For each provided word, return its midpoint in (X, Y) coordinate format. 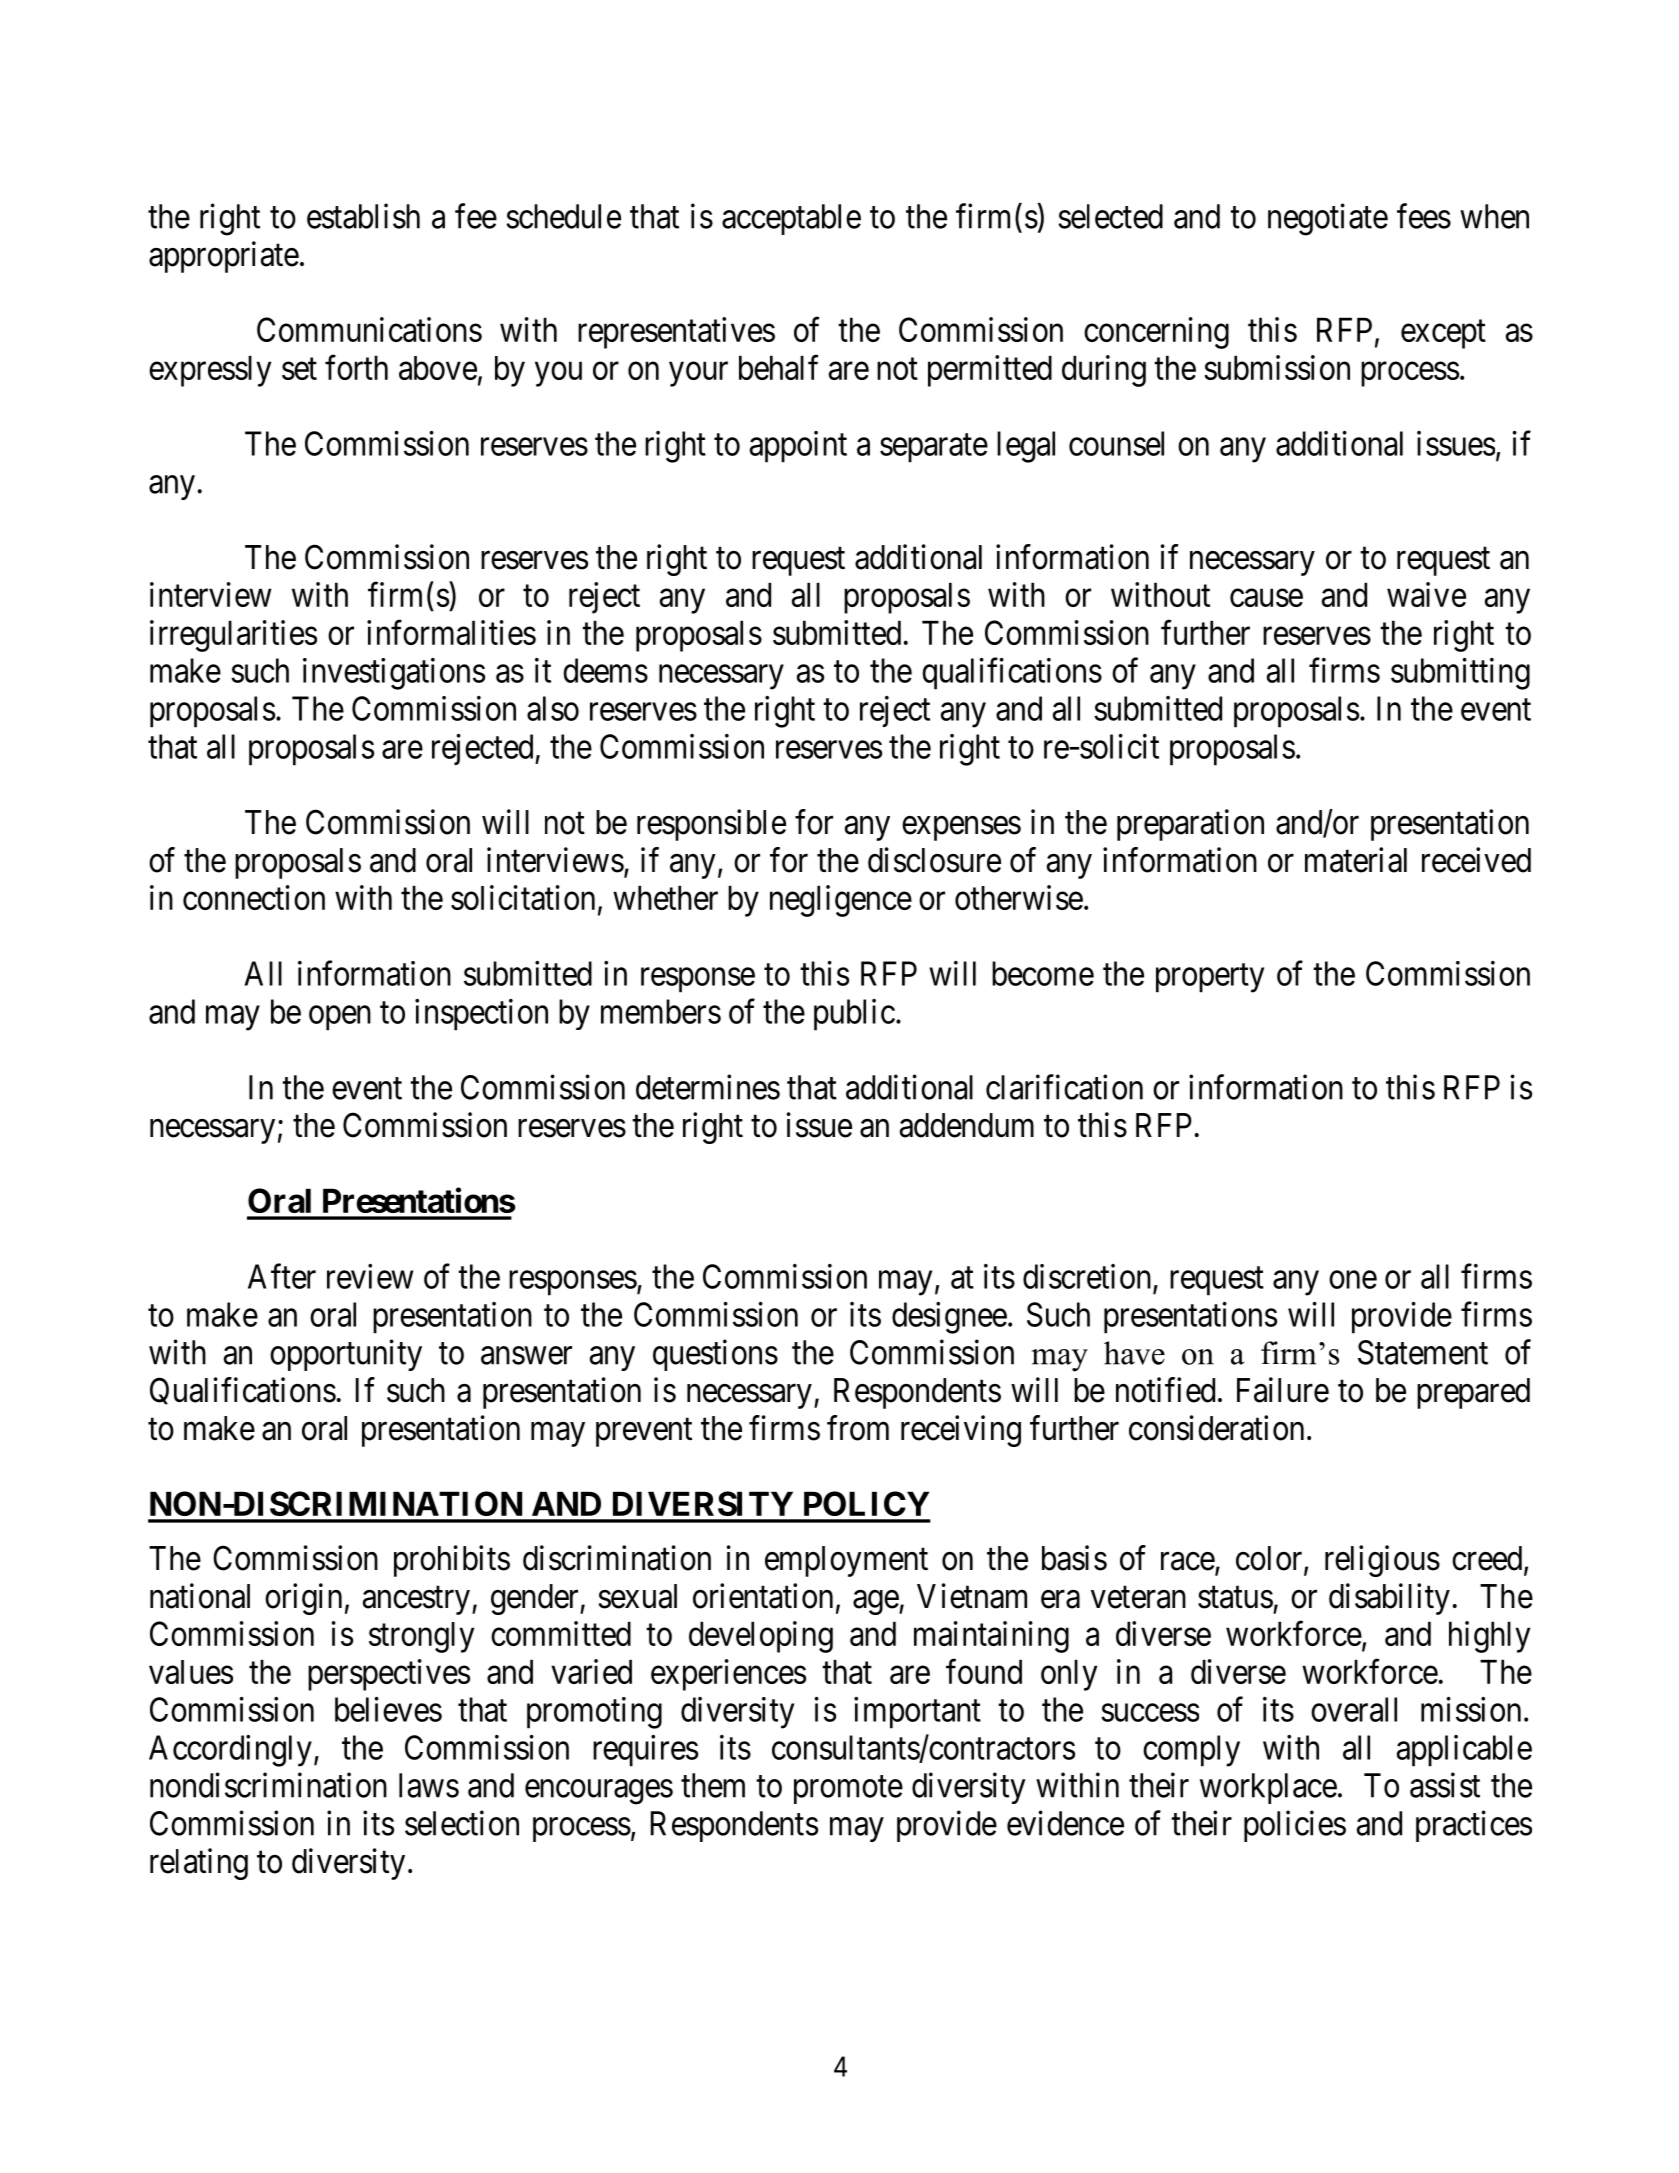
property (1210, 978)
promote (848, 1790)
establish (363, 216)
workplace (1268, 1788)
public (854, 1015)
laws (429, 1785)
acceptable (791, 219)
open (340, 1018)
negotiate (1328, 219)
